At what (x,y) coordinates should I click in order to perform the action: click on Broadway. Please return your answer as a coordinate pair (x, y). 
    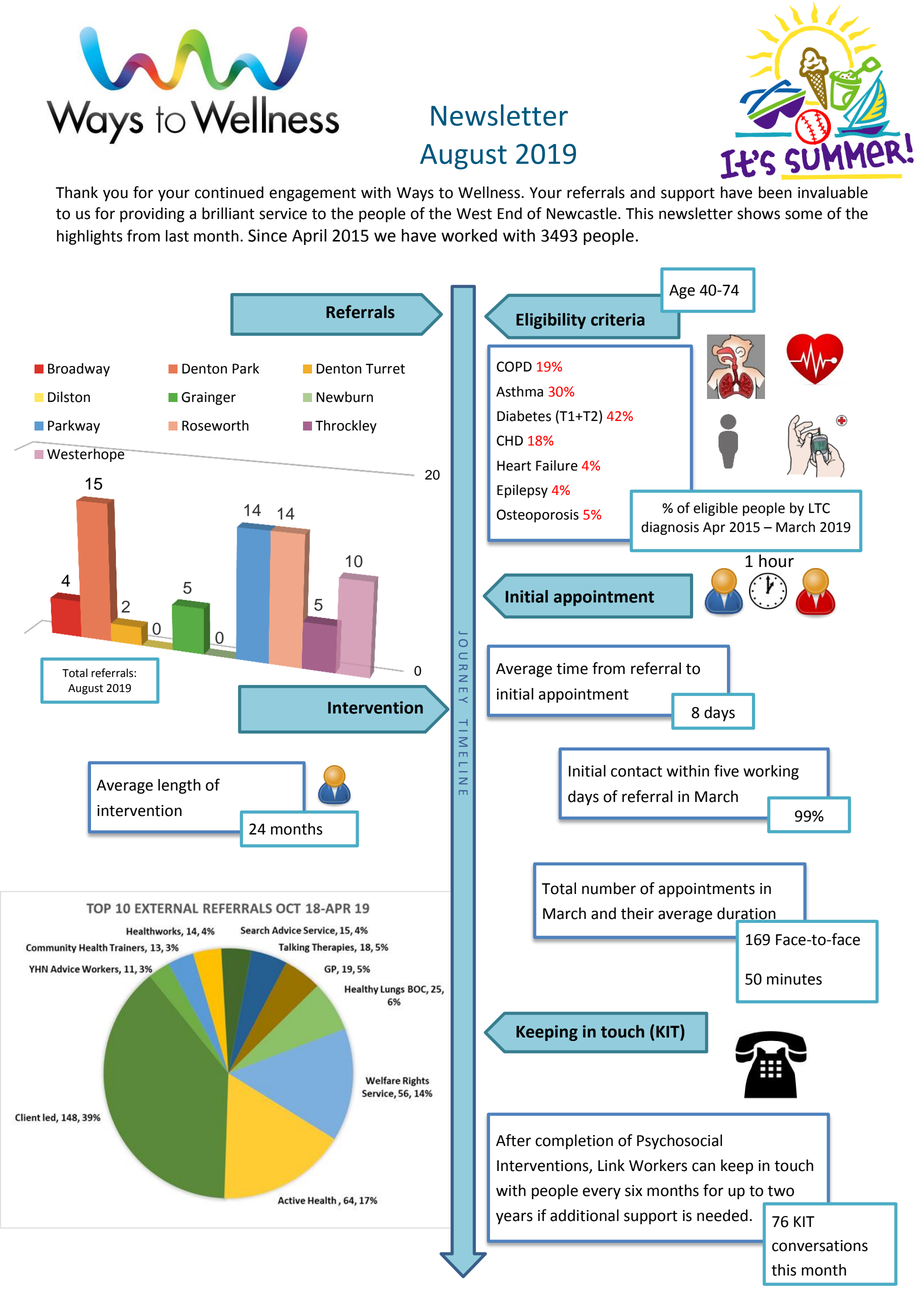
    Looking at the image, I should click on (79, 370).
